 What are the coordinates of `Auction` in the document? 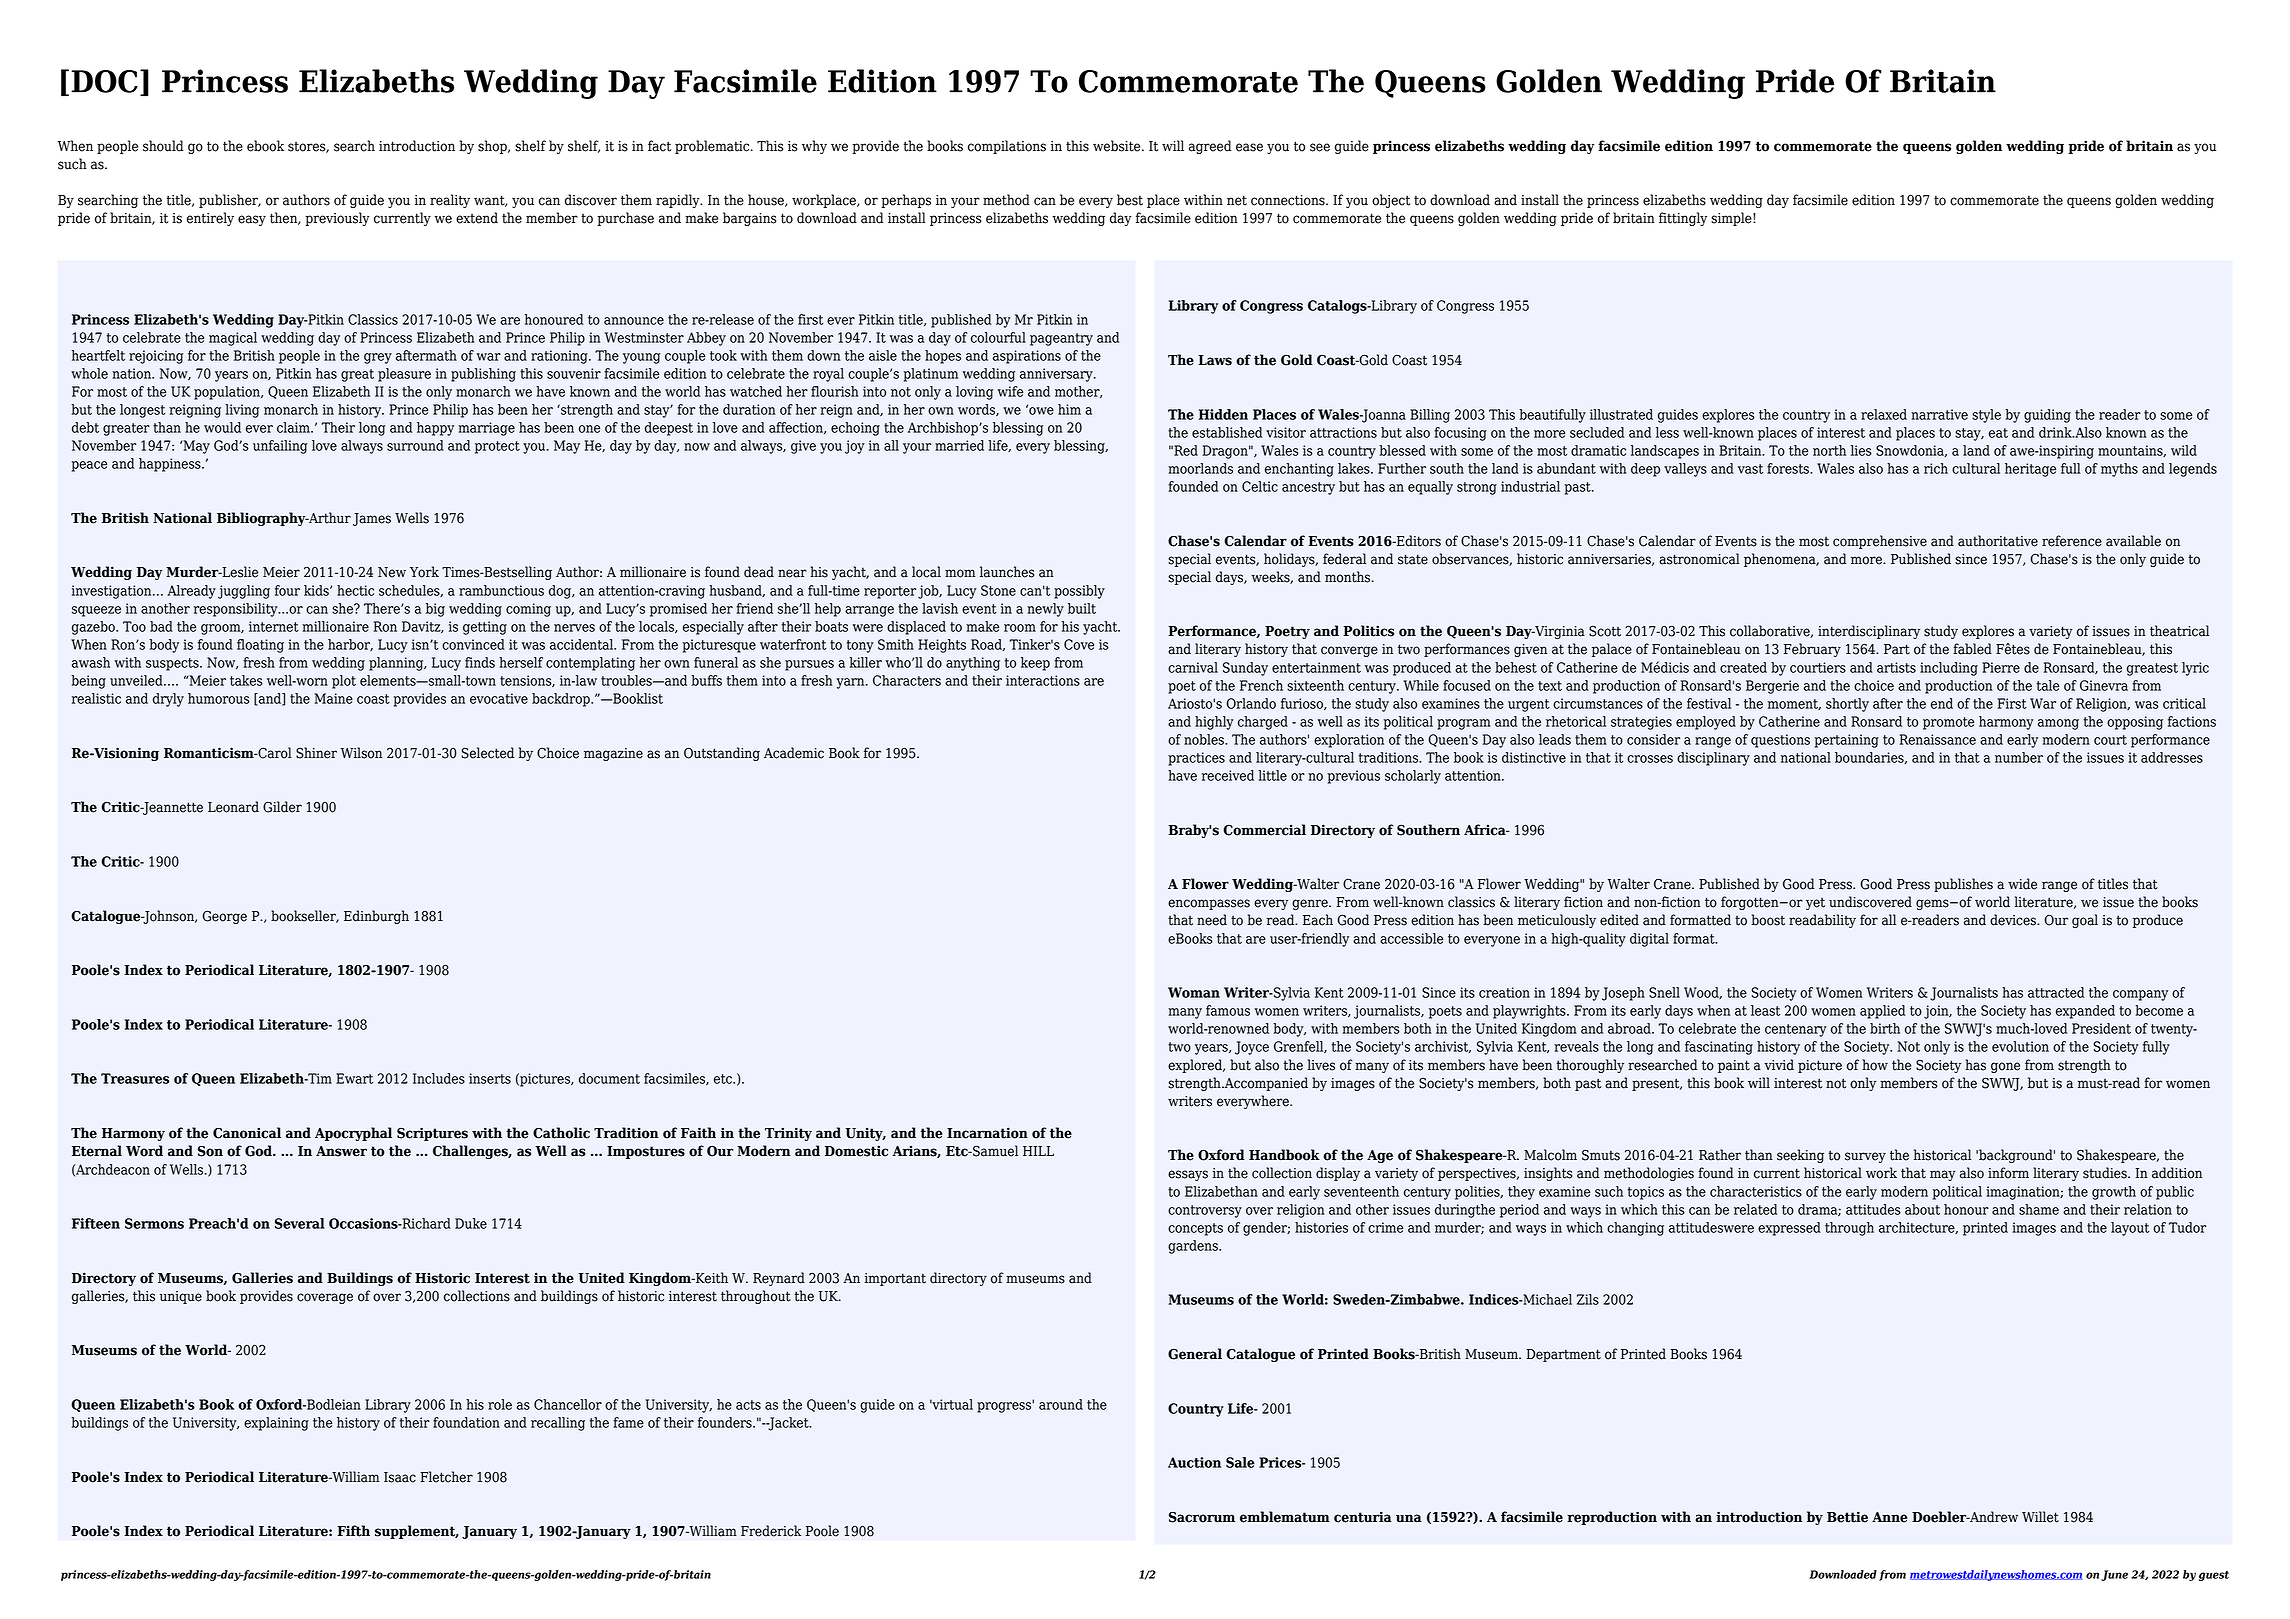 It's located at (1194, 1462).
